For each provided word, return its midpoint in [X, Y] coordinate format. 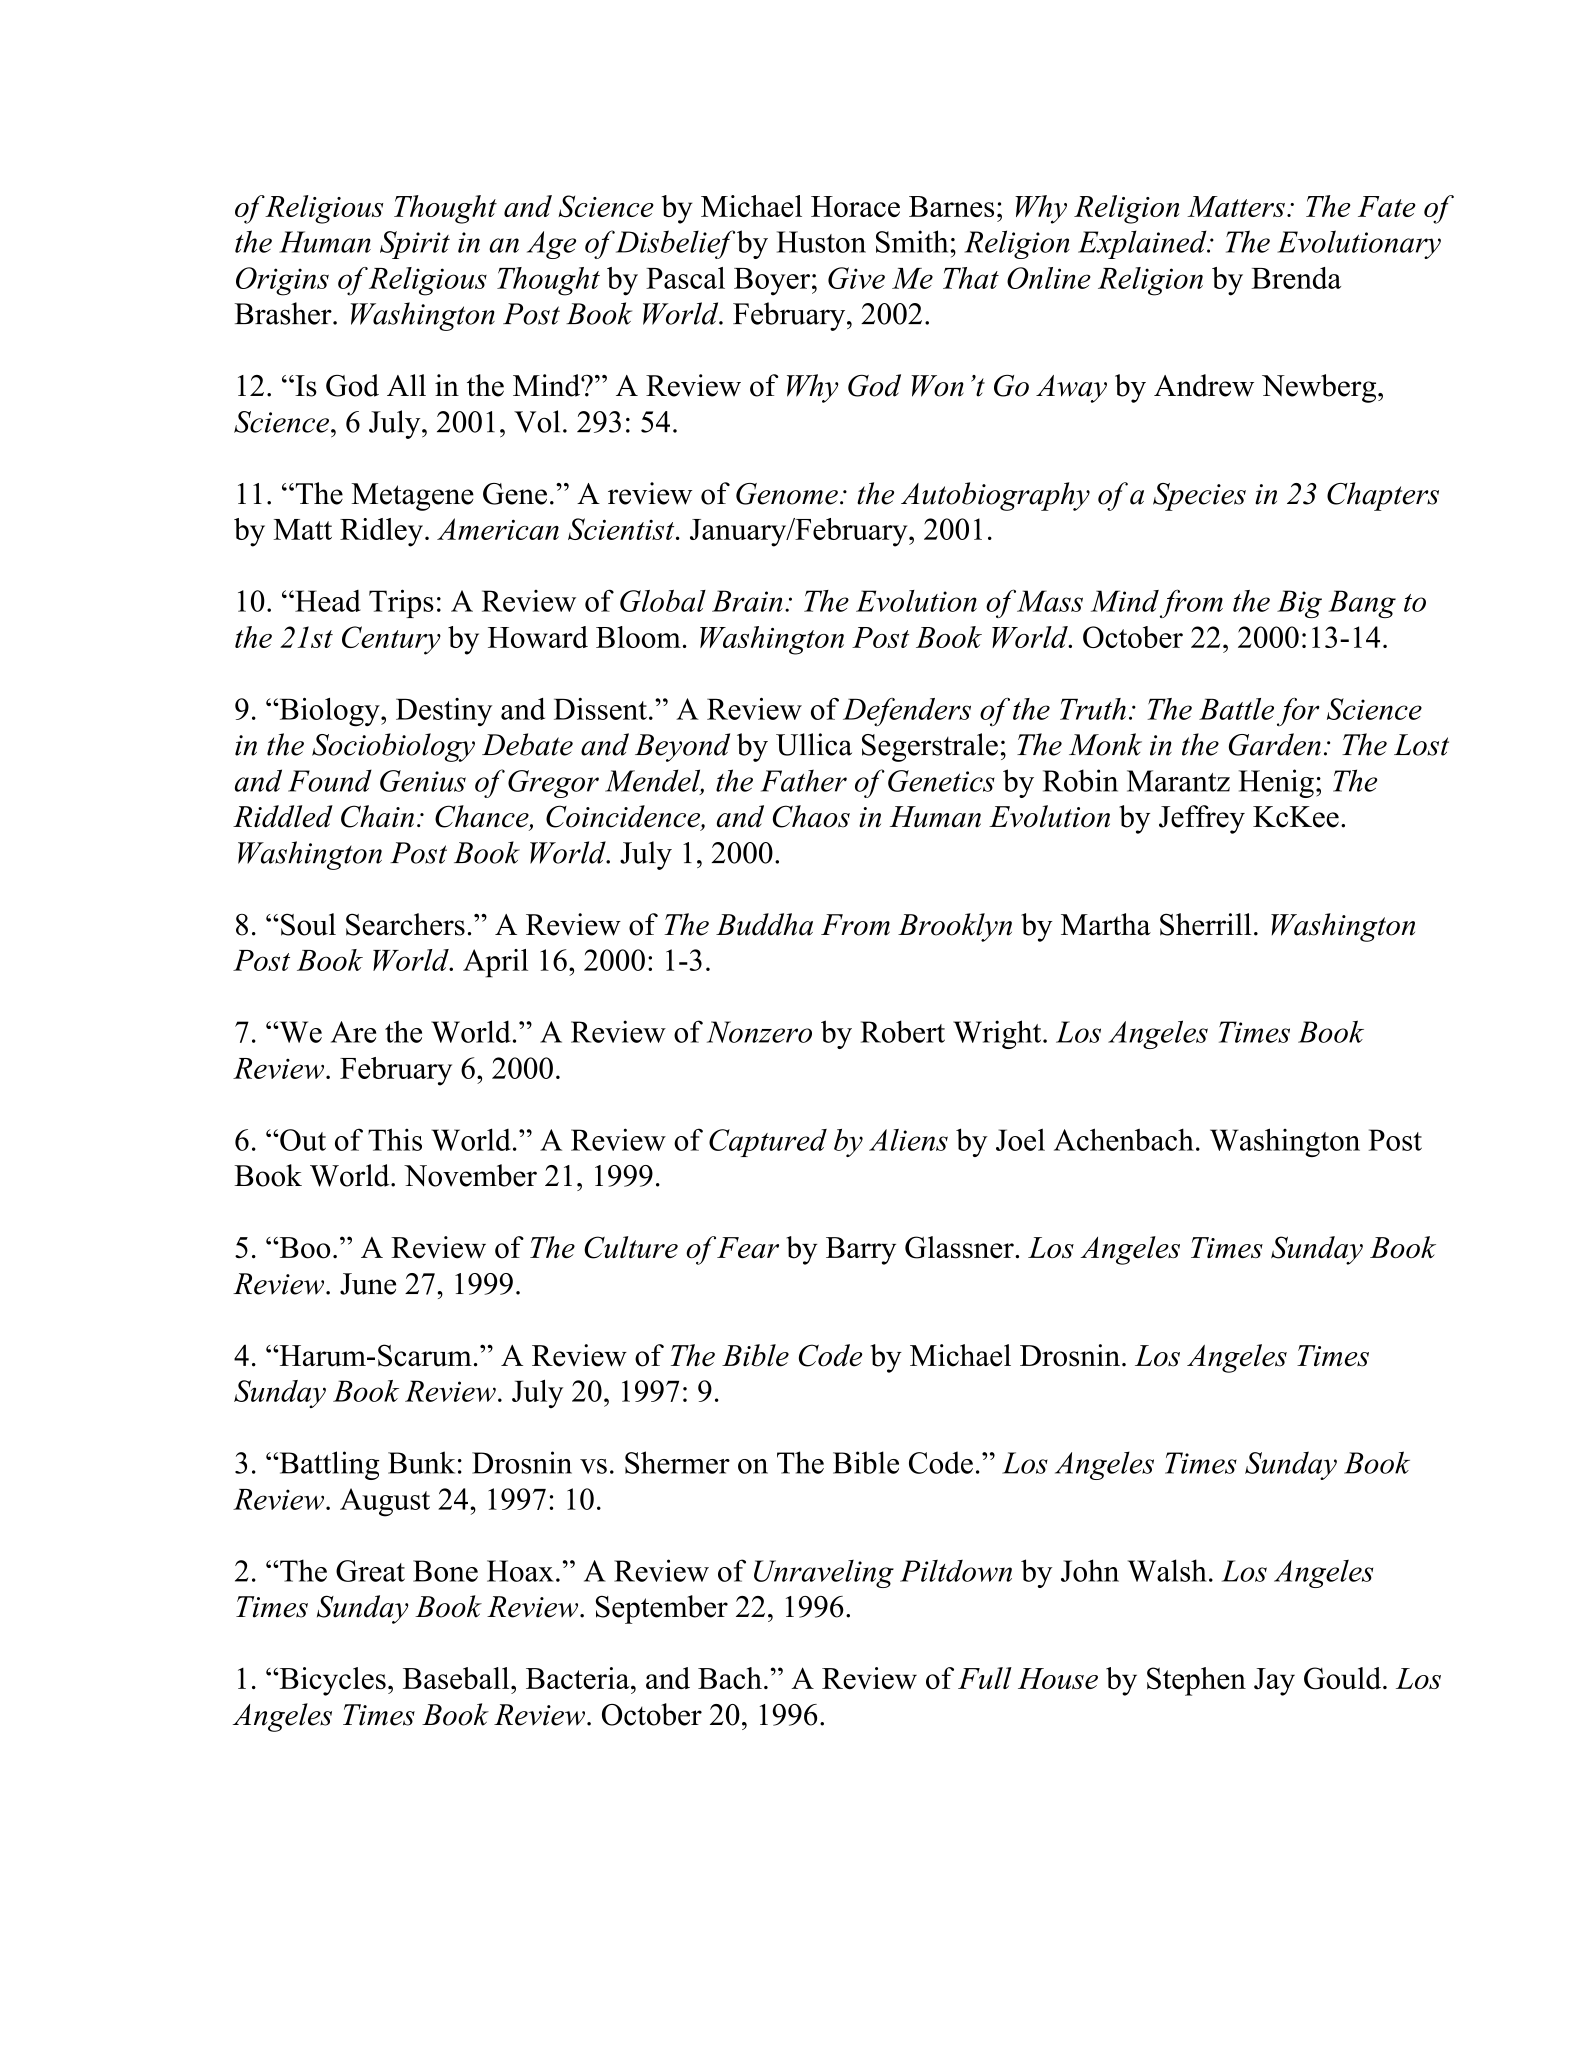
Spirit [415, 245]
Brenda [1296, 278]
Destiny [444, 712]
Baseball [457, 1678]
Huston [821, 242]
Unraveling [824, 1574]
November [470, 1175]
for [1298, 711]
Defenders [907, 712]
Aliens [908, 1140]
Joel [1020, 1139]
